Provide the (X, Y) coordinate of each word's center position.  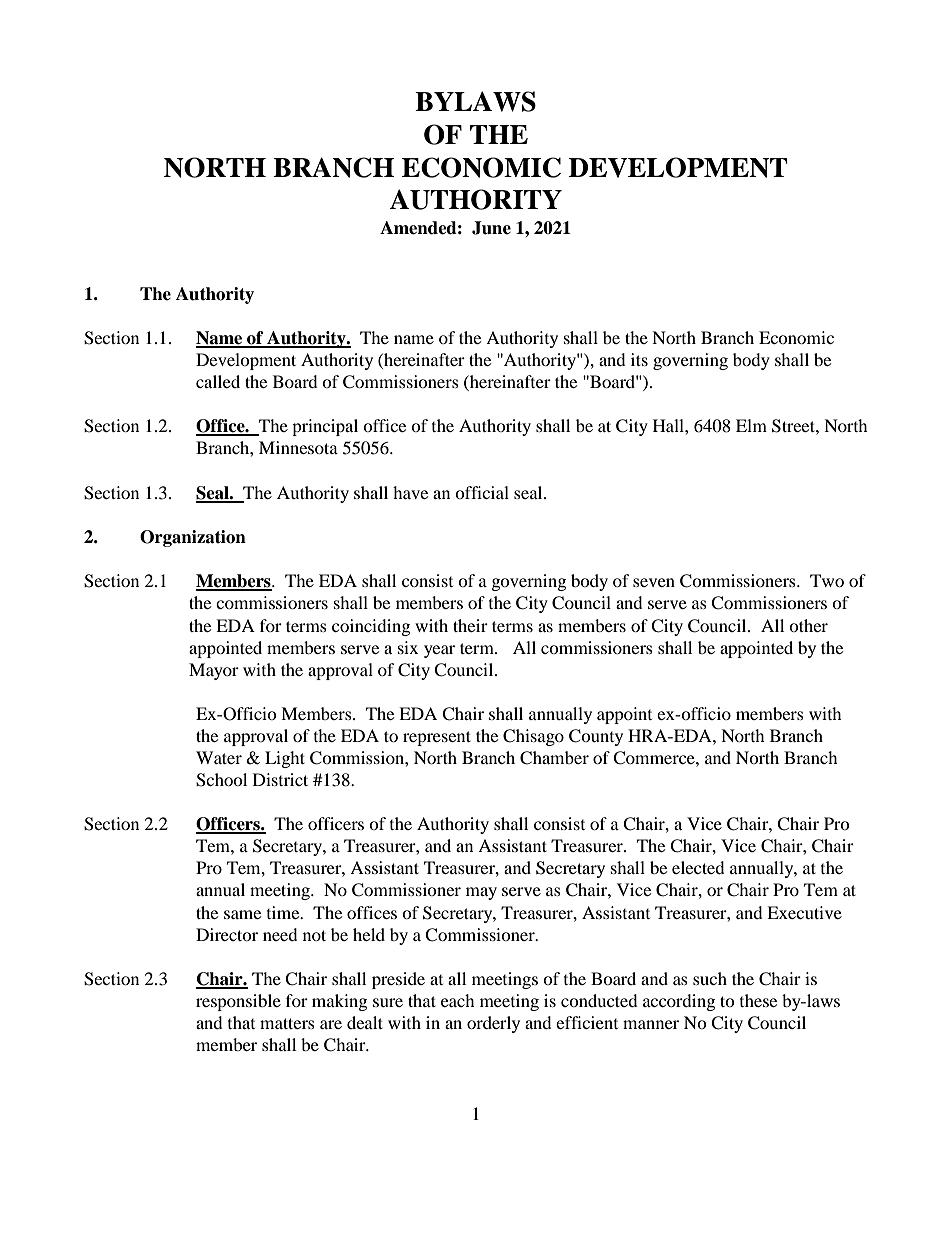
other (808, 625)
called (218, 381)
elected (698, 867)
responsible (238, 1002)
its (639, 359)
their (470, 625)
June (491, 228)
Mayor (214, 671)
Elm (751, 425)
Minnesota (298, 447)
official (482, 492)
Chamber (554, 758)
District (280, 779)
